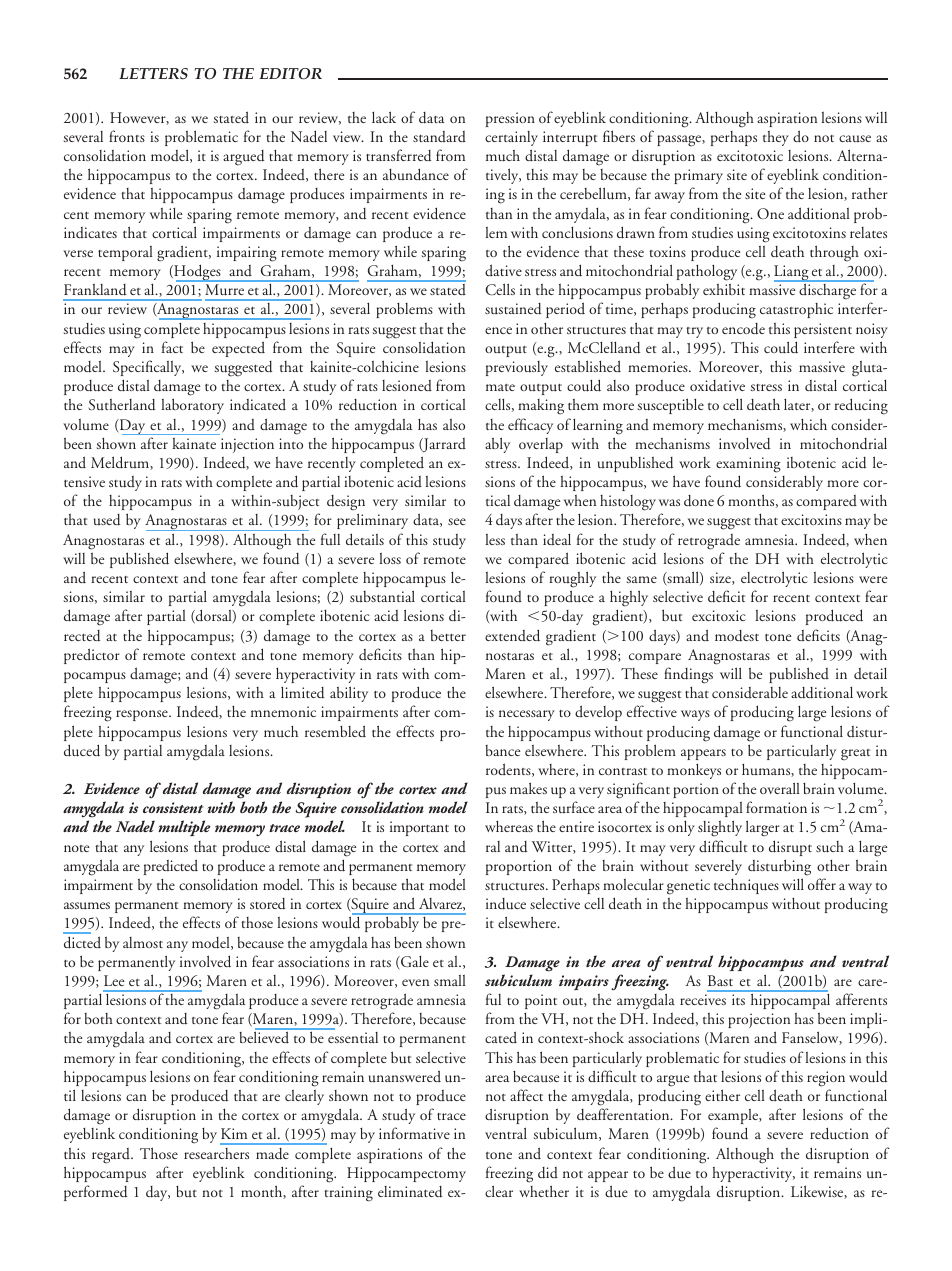 The image size is (952, 1271). I want to click on used, so click(107, 520).
